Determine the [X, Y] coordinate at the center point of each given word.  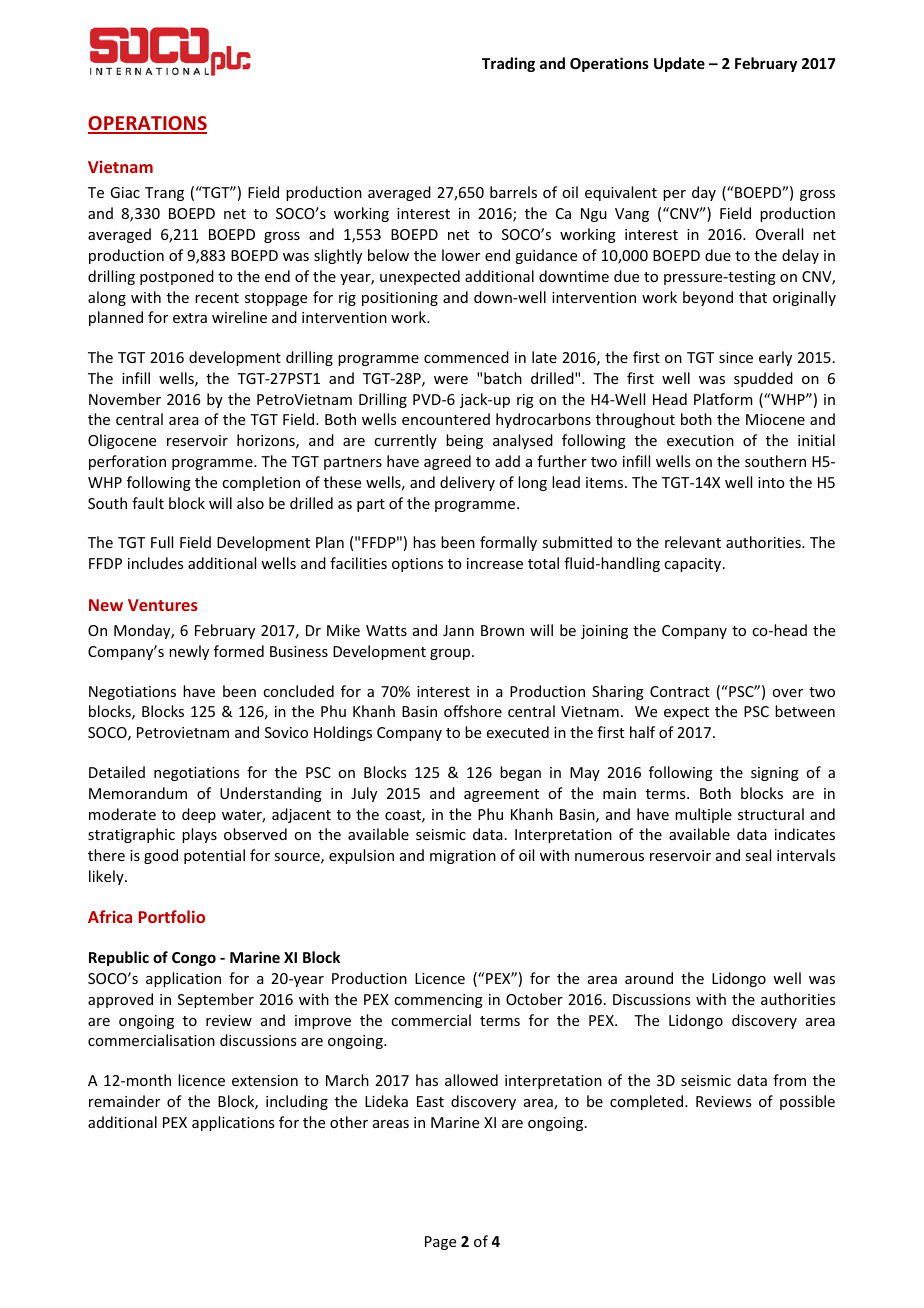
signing [775, 774]
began [520, 773]
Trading [508, 64]
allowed [471, 1080]
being [464, 441]
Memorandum [138, 793]
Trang [164, 194]
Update [679, 64]
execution [700, 440]
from [789, 1080]
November [125, 399]
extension [265, 1080]
